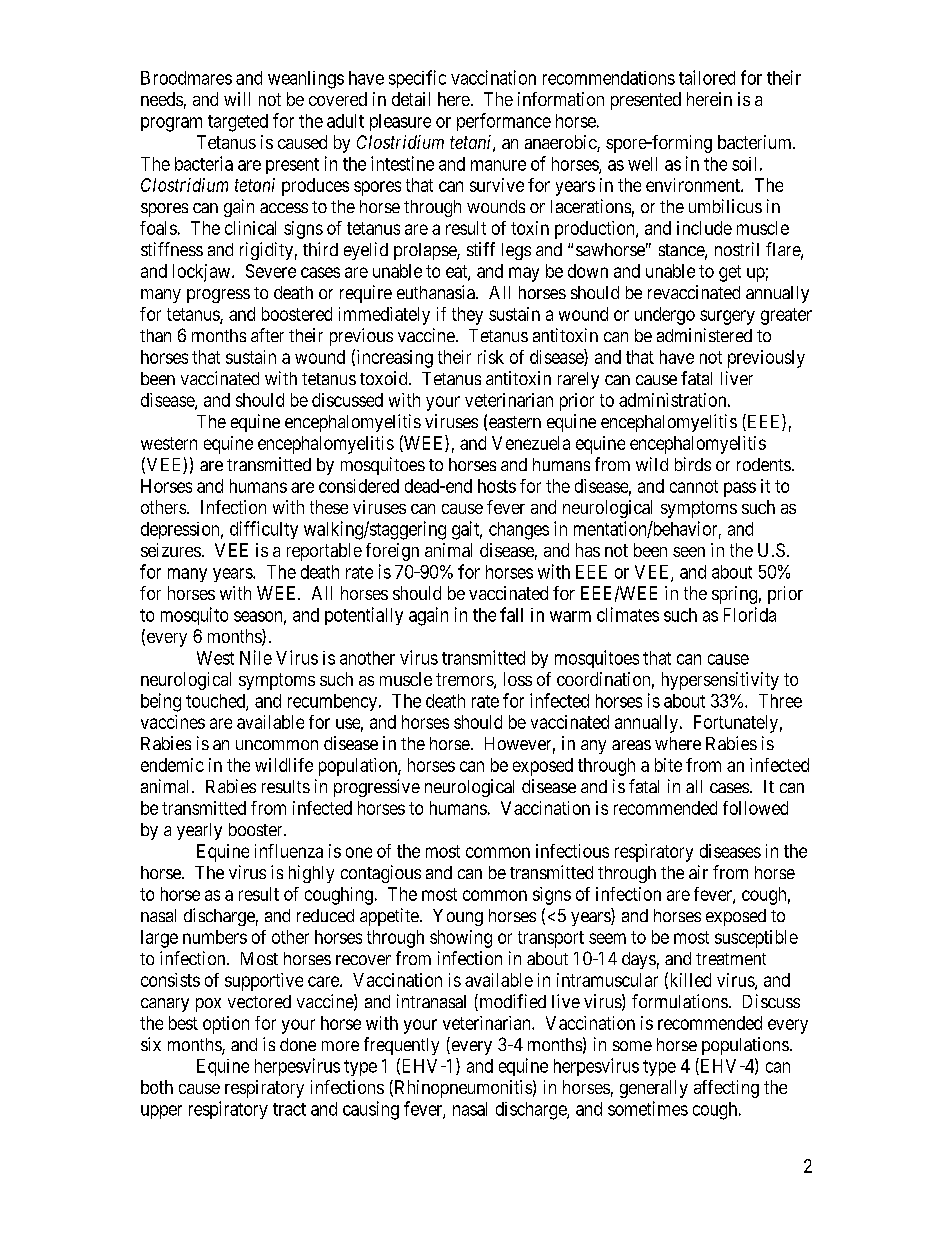 The width and height of the screenshot is (952, 1233). I want to click on fall, so click(511, 614).
